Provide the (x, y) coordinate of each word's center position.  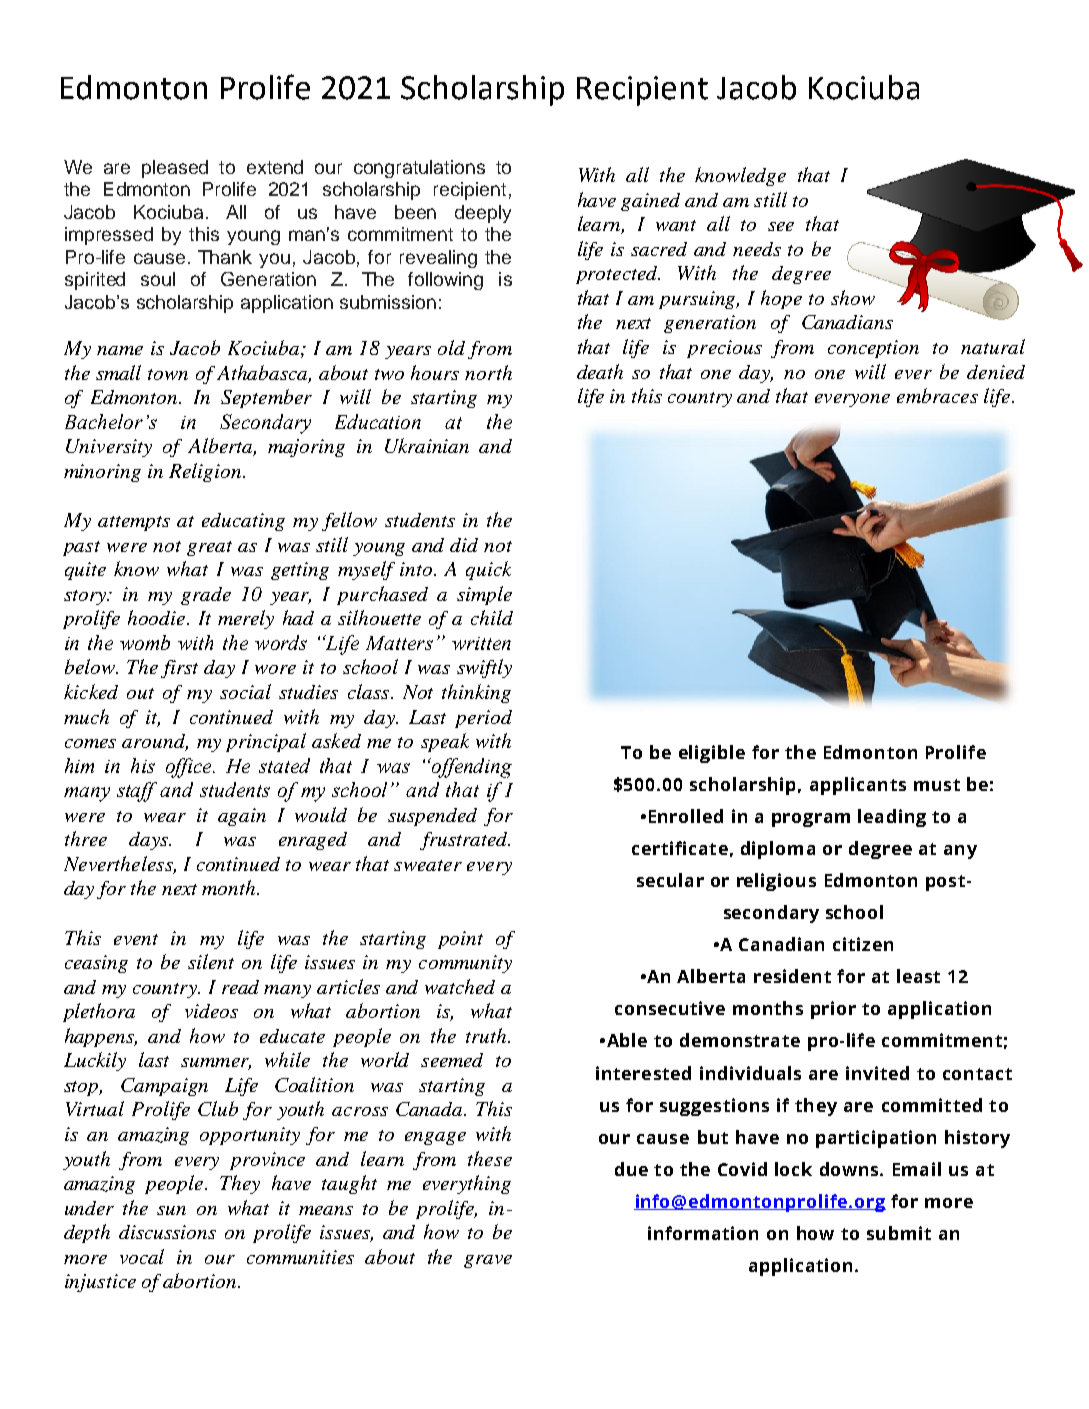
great (209, 548)
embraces (937, 395)
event (136, 939)
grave (488, 1261)
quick (488, 570)
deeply (483, 214)
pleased (175, 169)
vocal (142, 1256)
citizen (863, 944)
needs (757, 249)
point (460, 940)
